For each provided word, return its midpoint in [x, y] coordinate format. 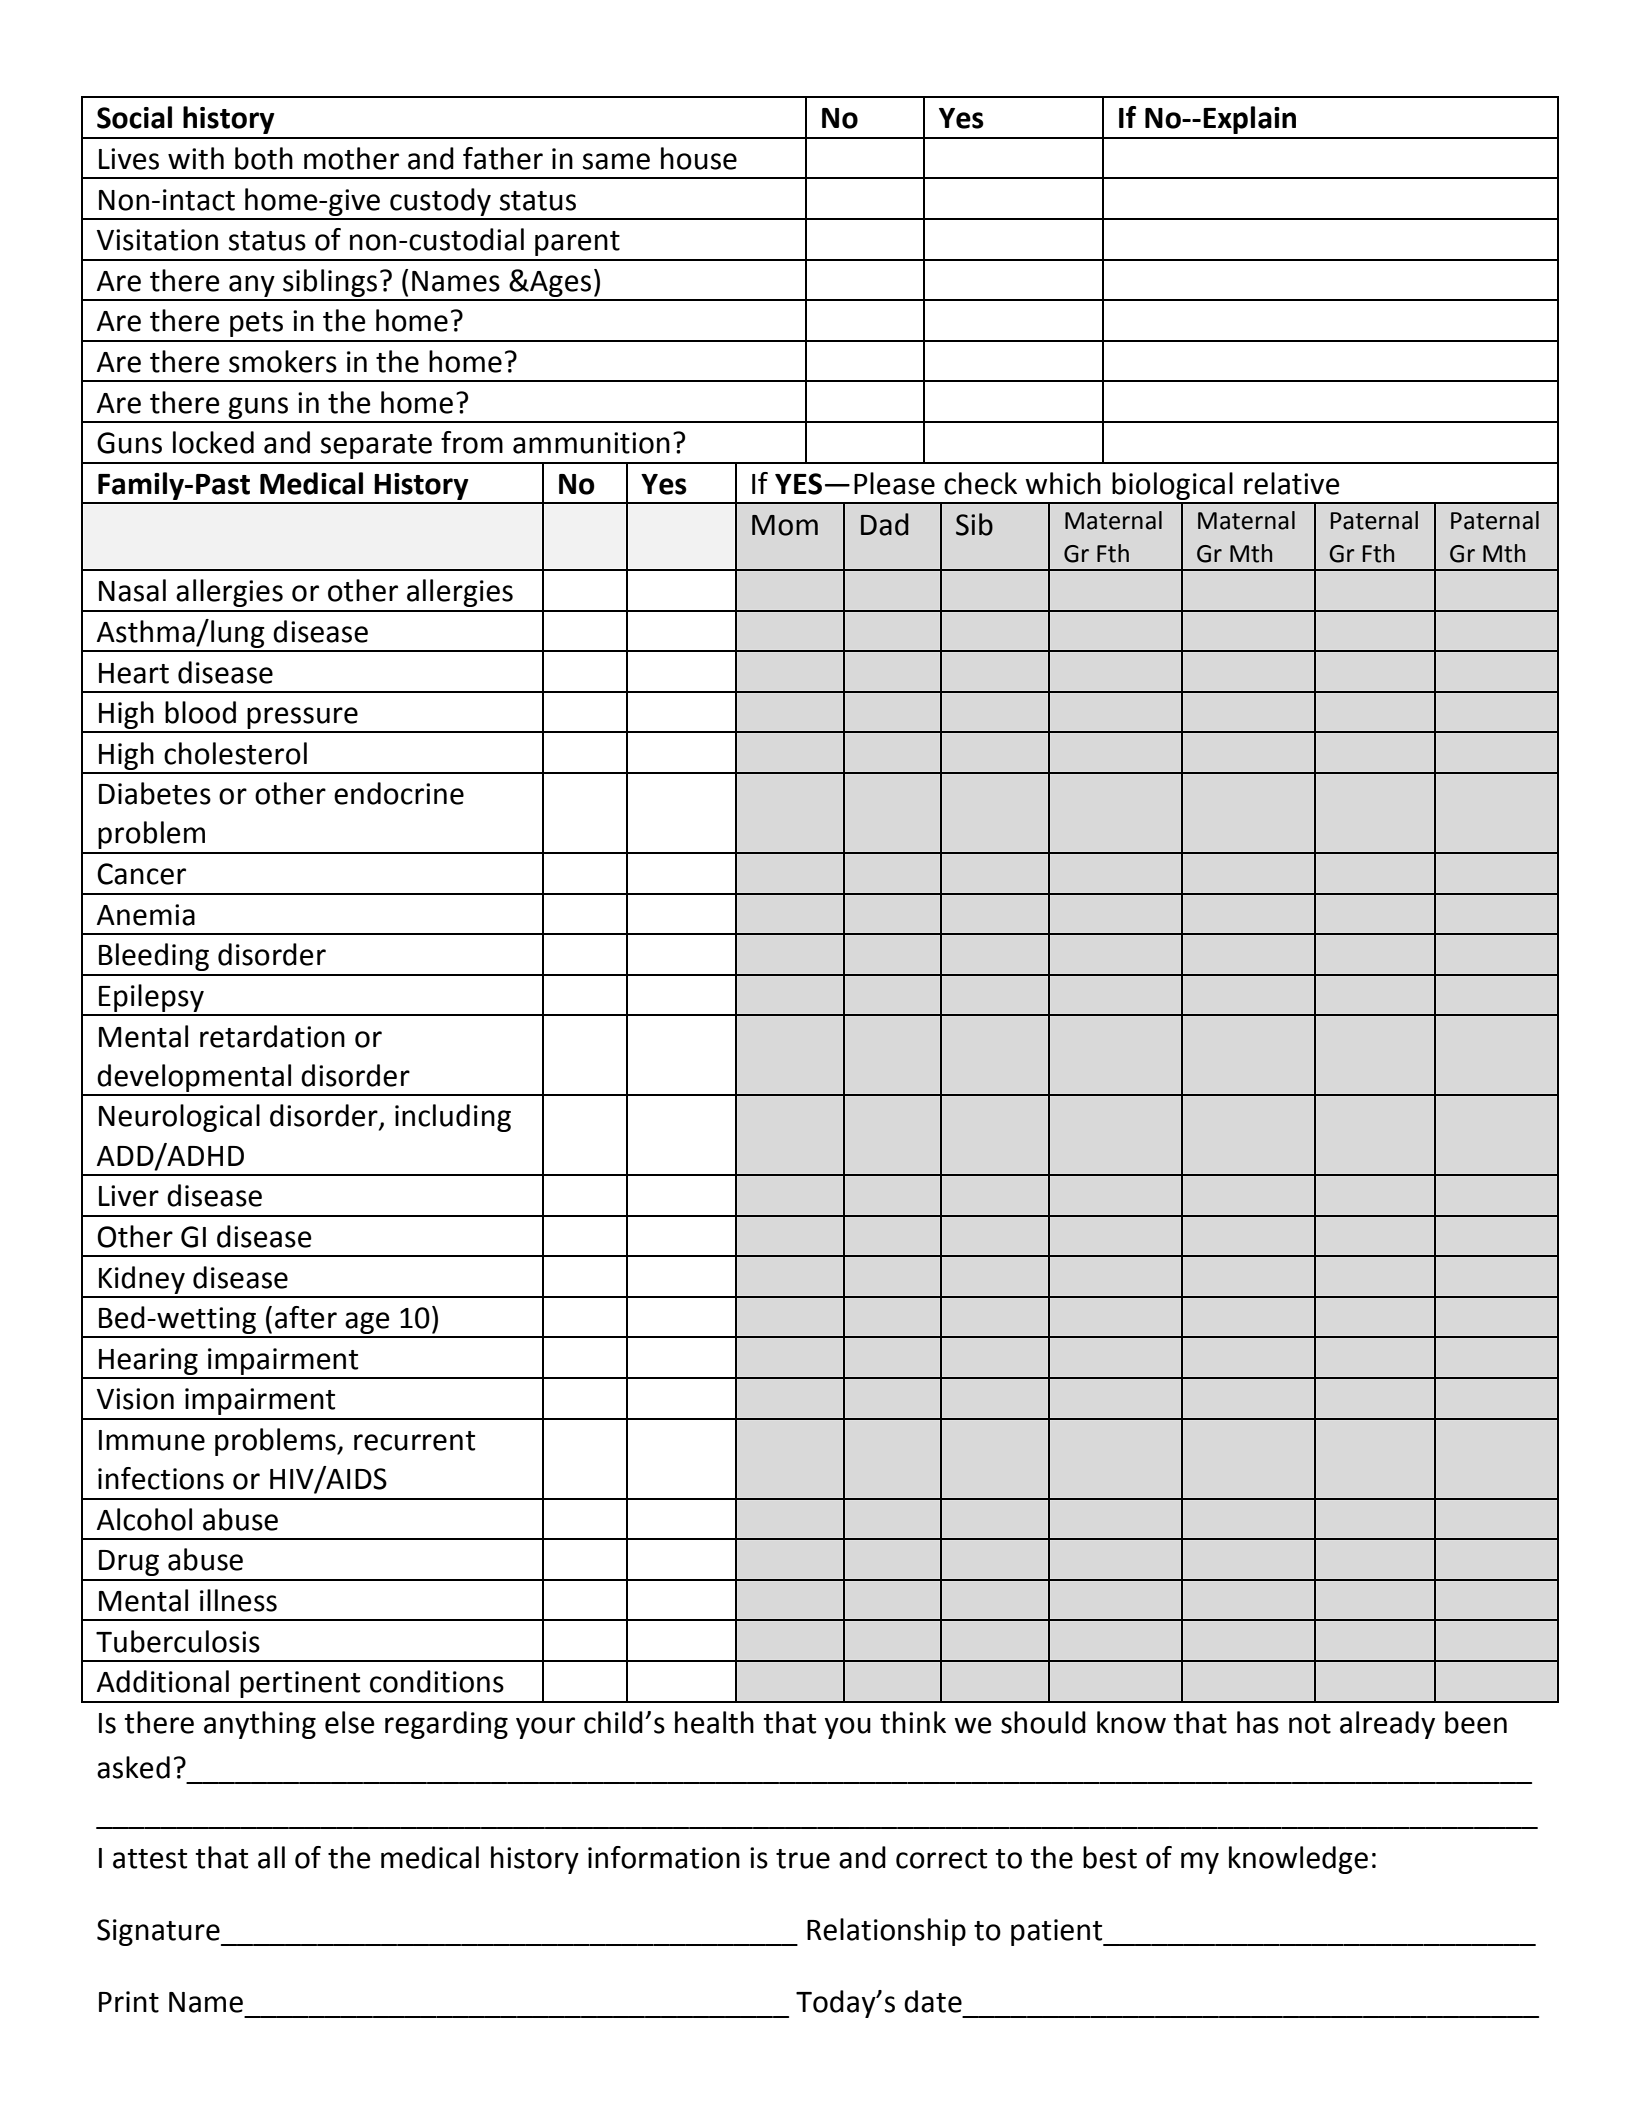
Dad [885, 524]
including [453, 1118]
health [714, 1722]
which [1063, 483]
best [1110, 1857]
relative [1292, 483]
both [264, 158]
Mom [785, 525]
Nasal [132, 590]
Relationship [886, 1932]
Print [129, 2002]
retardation [272, 1036]
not [1310, 1724]
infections [161, 1478]
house [699, 158]
